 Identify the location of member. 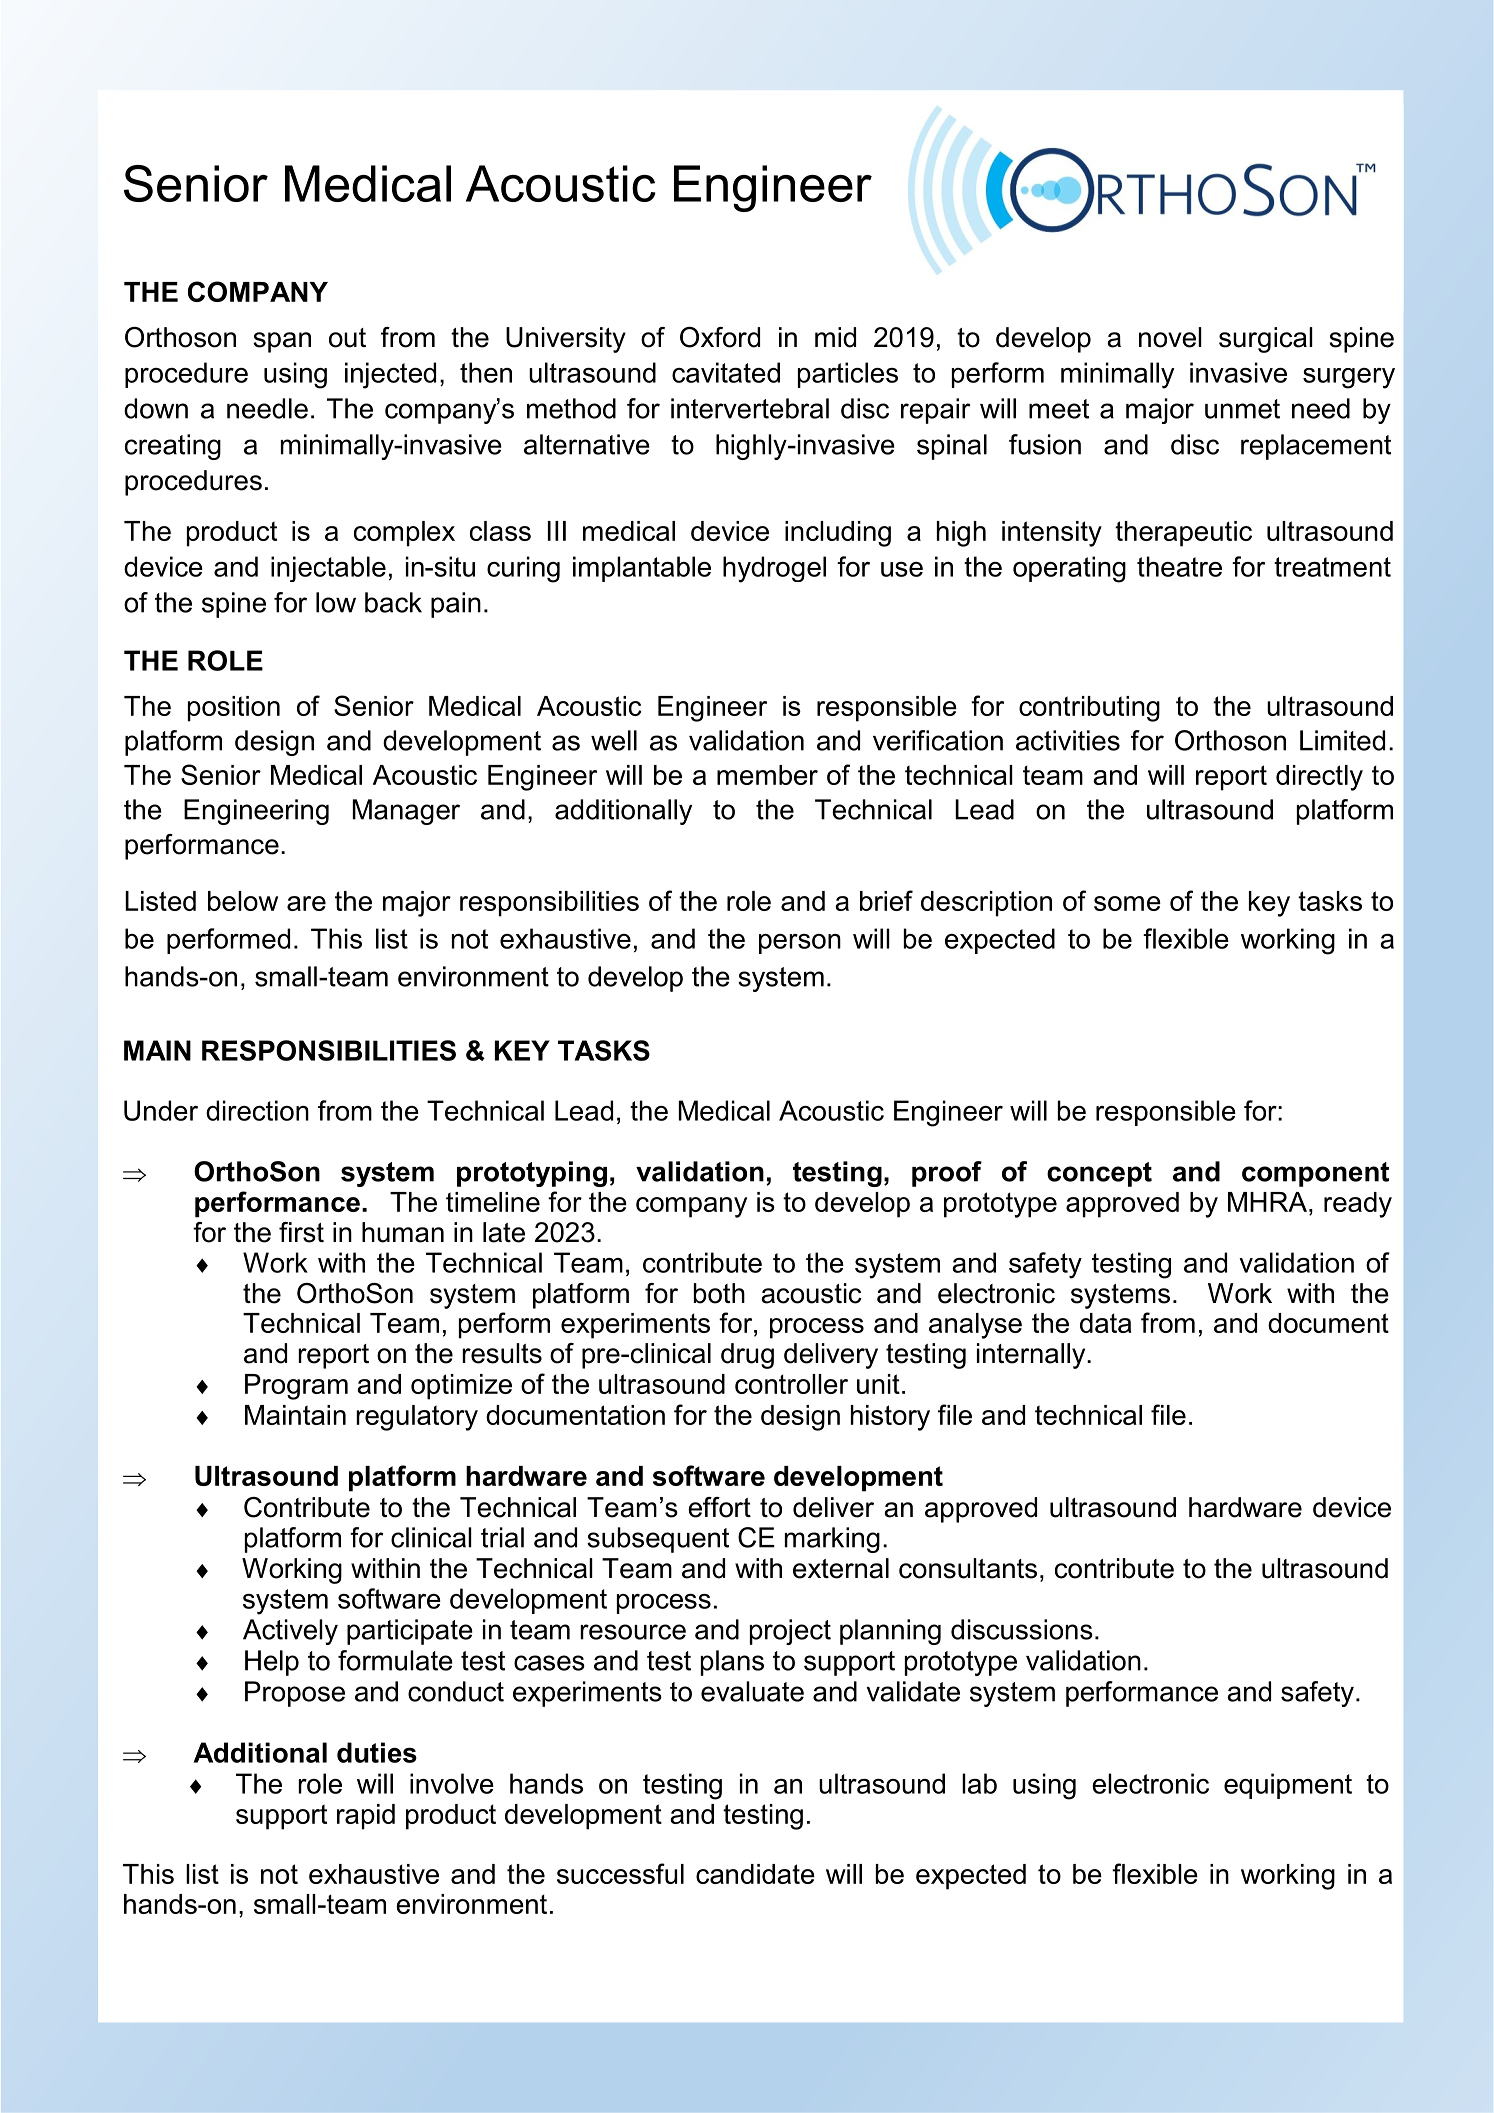
(767, 775).
